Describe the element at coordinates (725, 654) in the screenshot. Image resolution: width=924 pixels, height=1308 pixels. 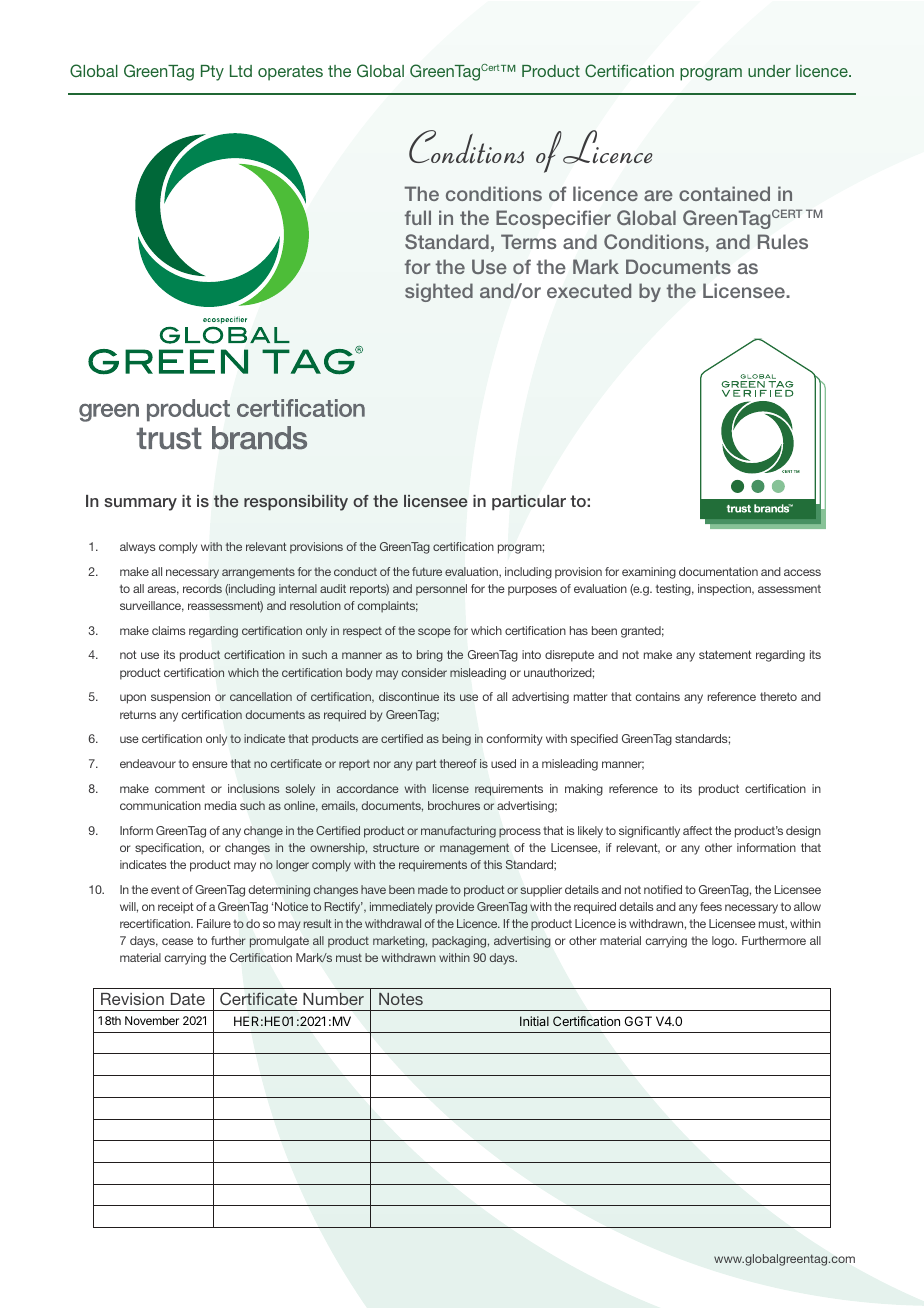
I see `statement` at that location.
